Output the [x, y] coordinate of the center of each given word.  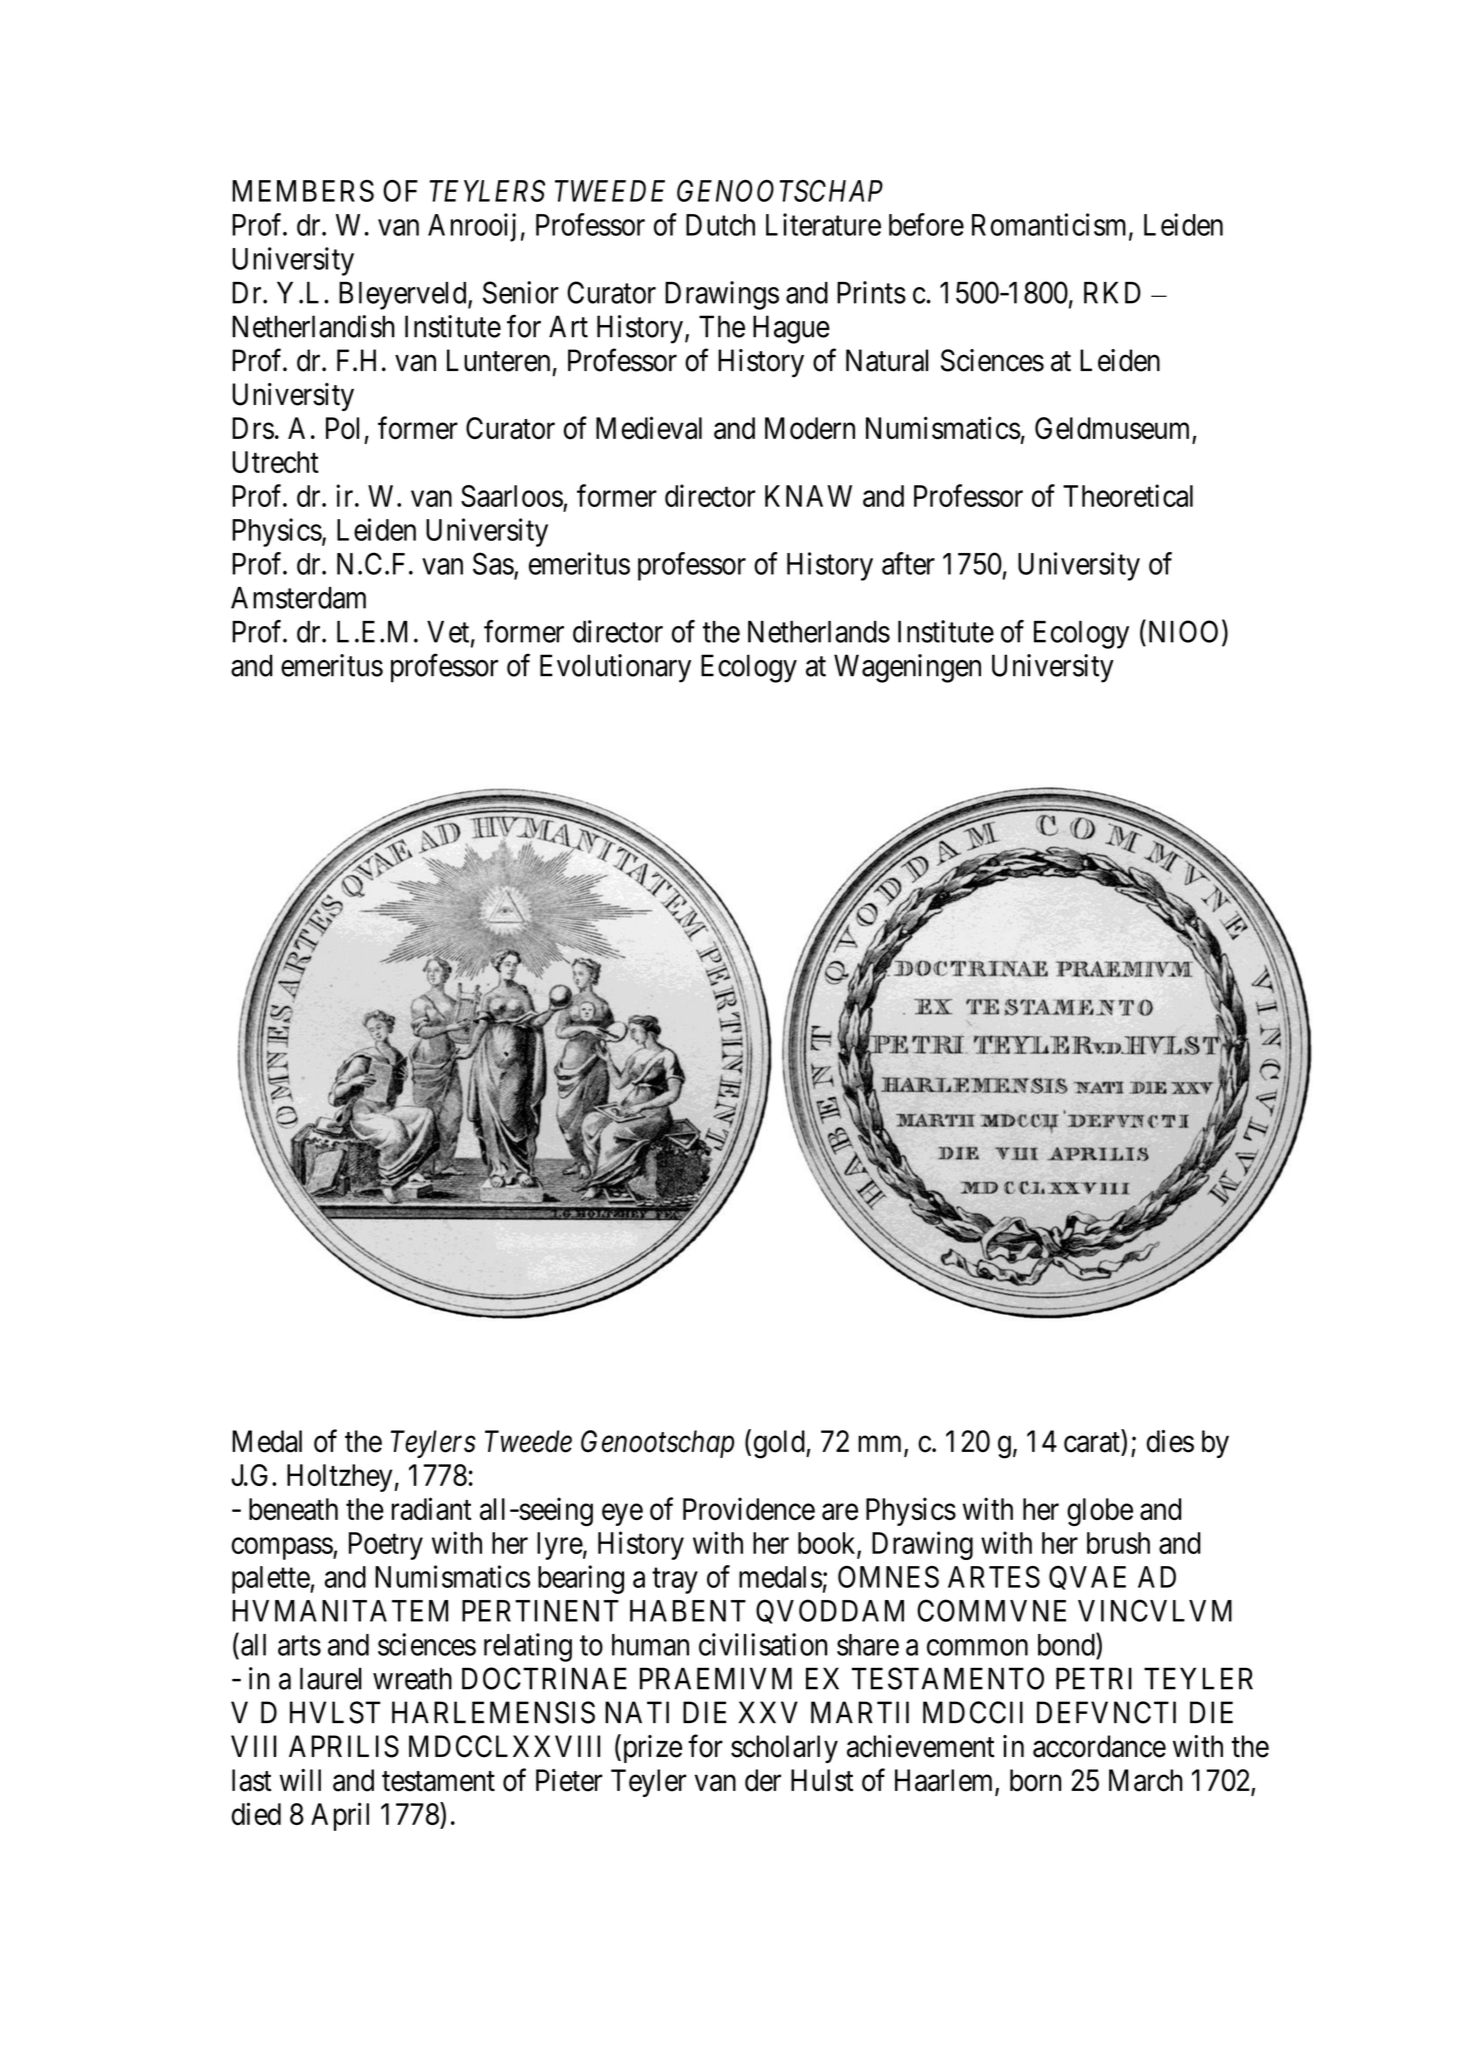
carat [1092, 1442]
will [300, 1780]
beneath [293, 1509]
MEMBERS [303, 191]
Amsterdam [298, 598]
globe [1100, 1512]
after [908, 563]
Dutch [720, 225]
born [1035, 1780]
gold [780, 1444]
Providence [749, 1508]
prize [651, 1748]
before [926, 224]
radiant [431, 1509]
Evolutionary [615, 668]
